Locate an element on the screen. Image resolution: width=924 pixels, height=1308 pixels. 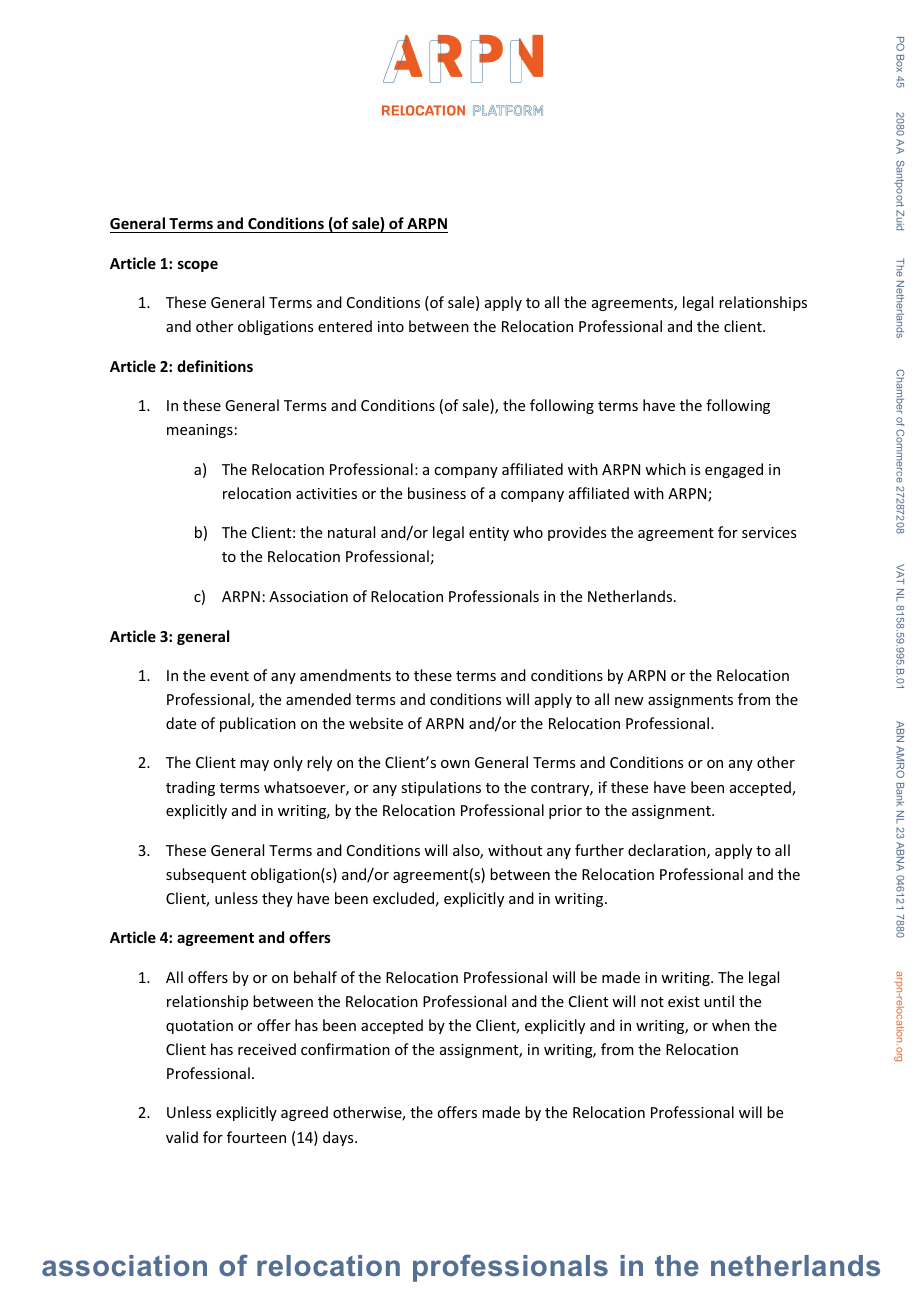
when is located at coordinates (731, 1025).
